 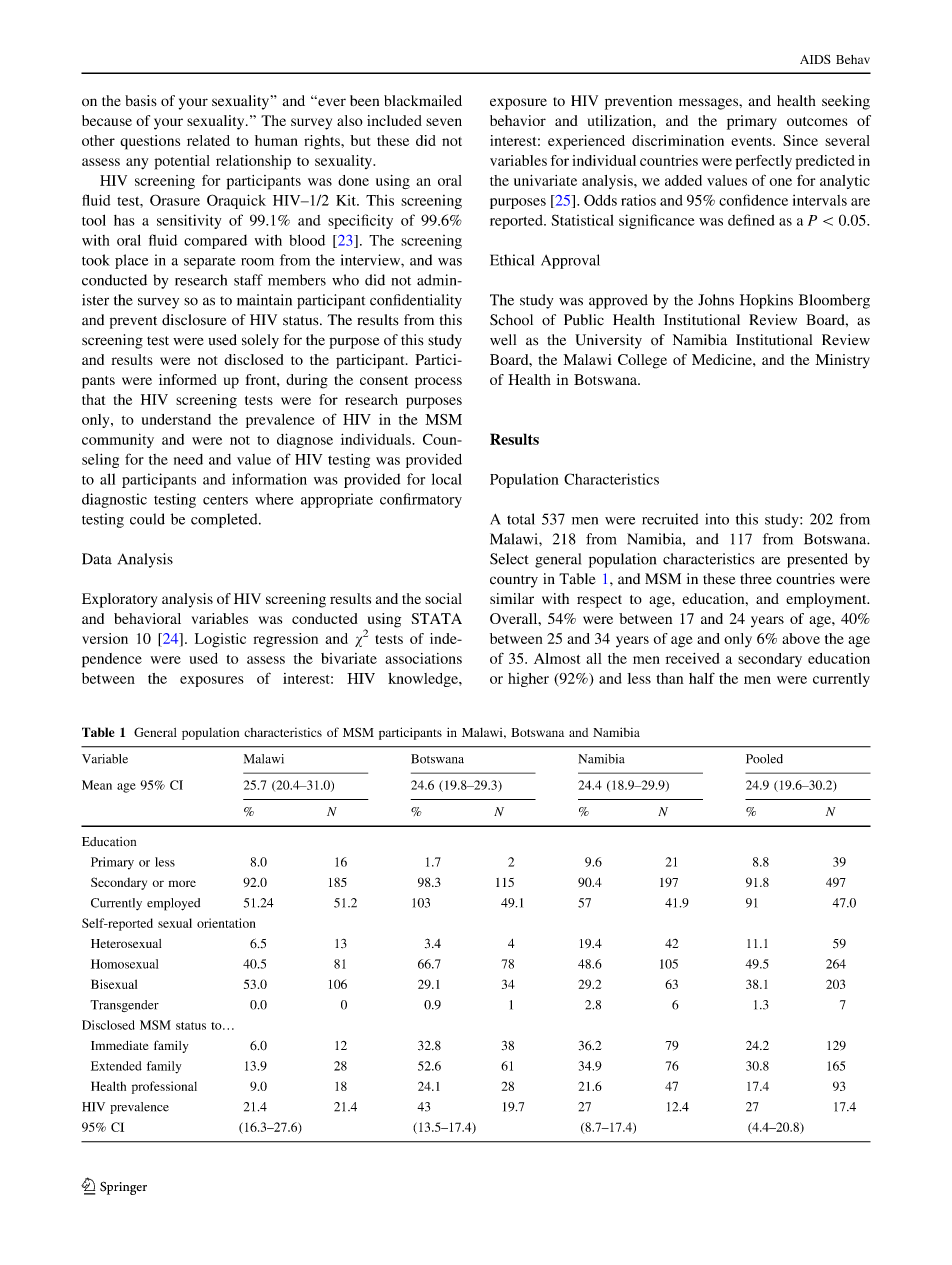 I want to click on blackmailed, so click(x=423, y=100).
